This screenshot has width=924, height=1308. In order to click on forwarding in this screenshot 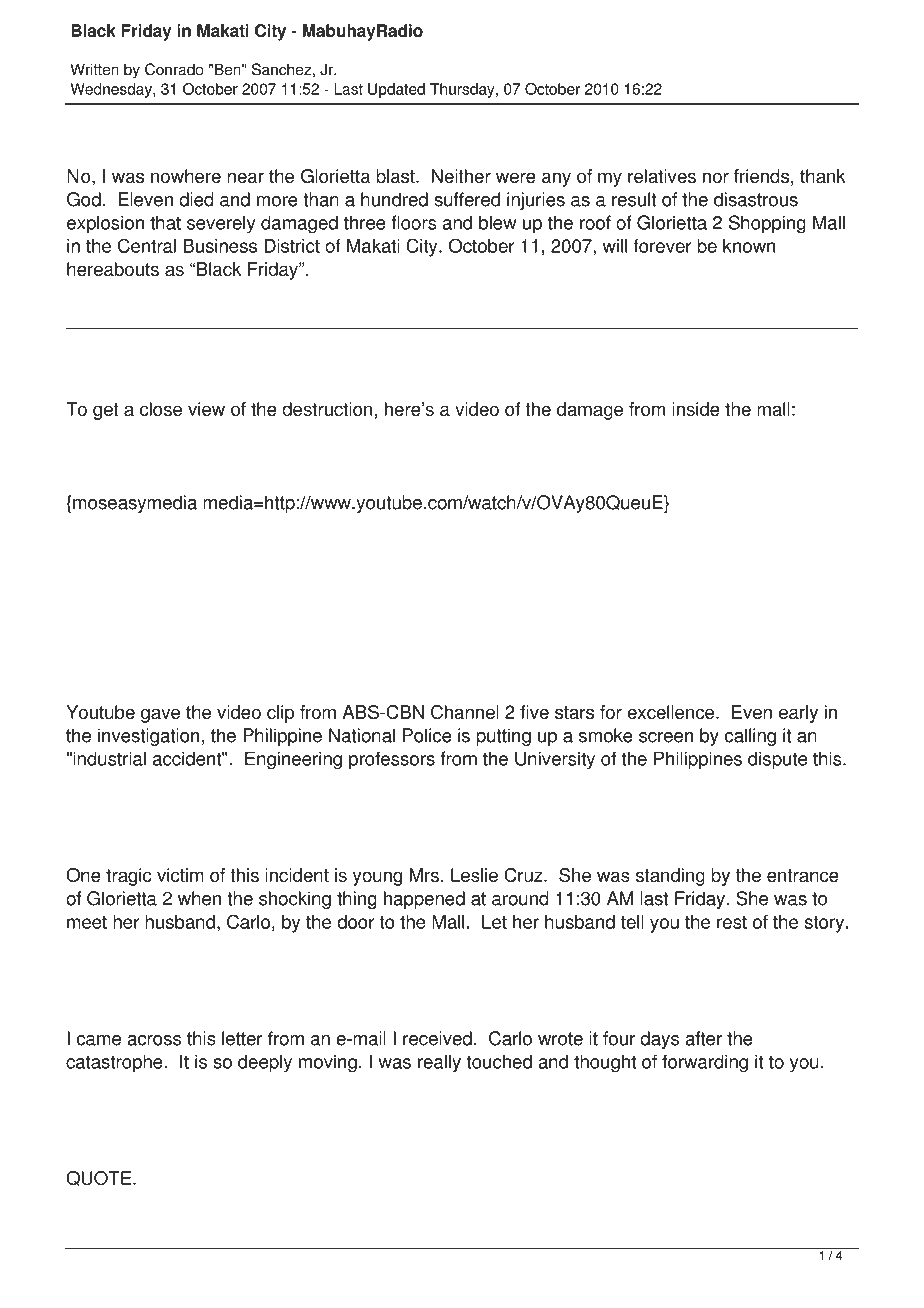, I will do `click(705, 1063)`.
